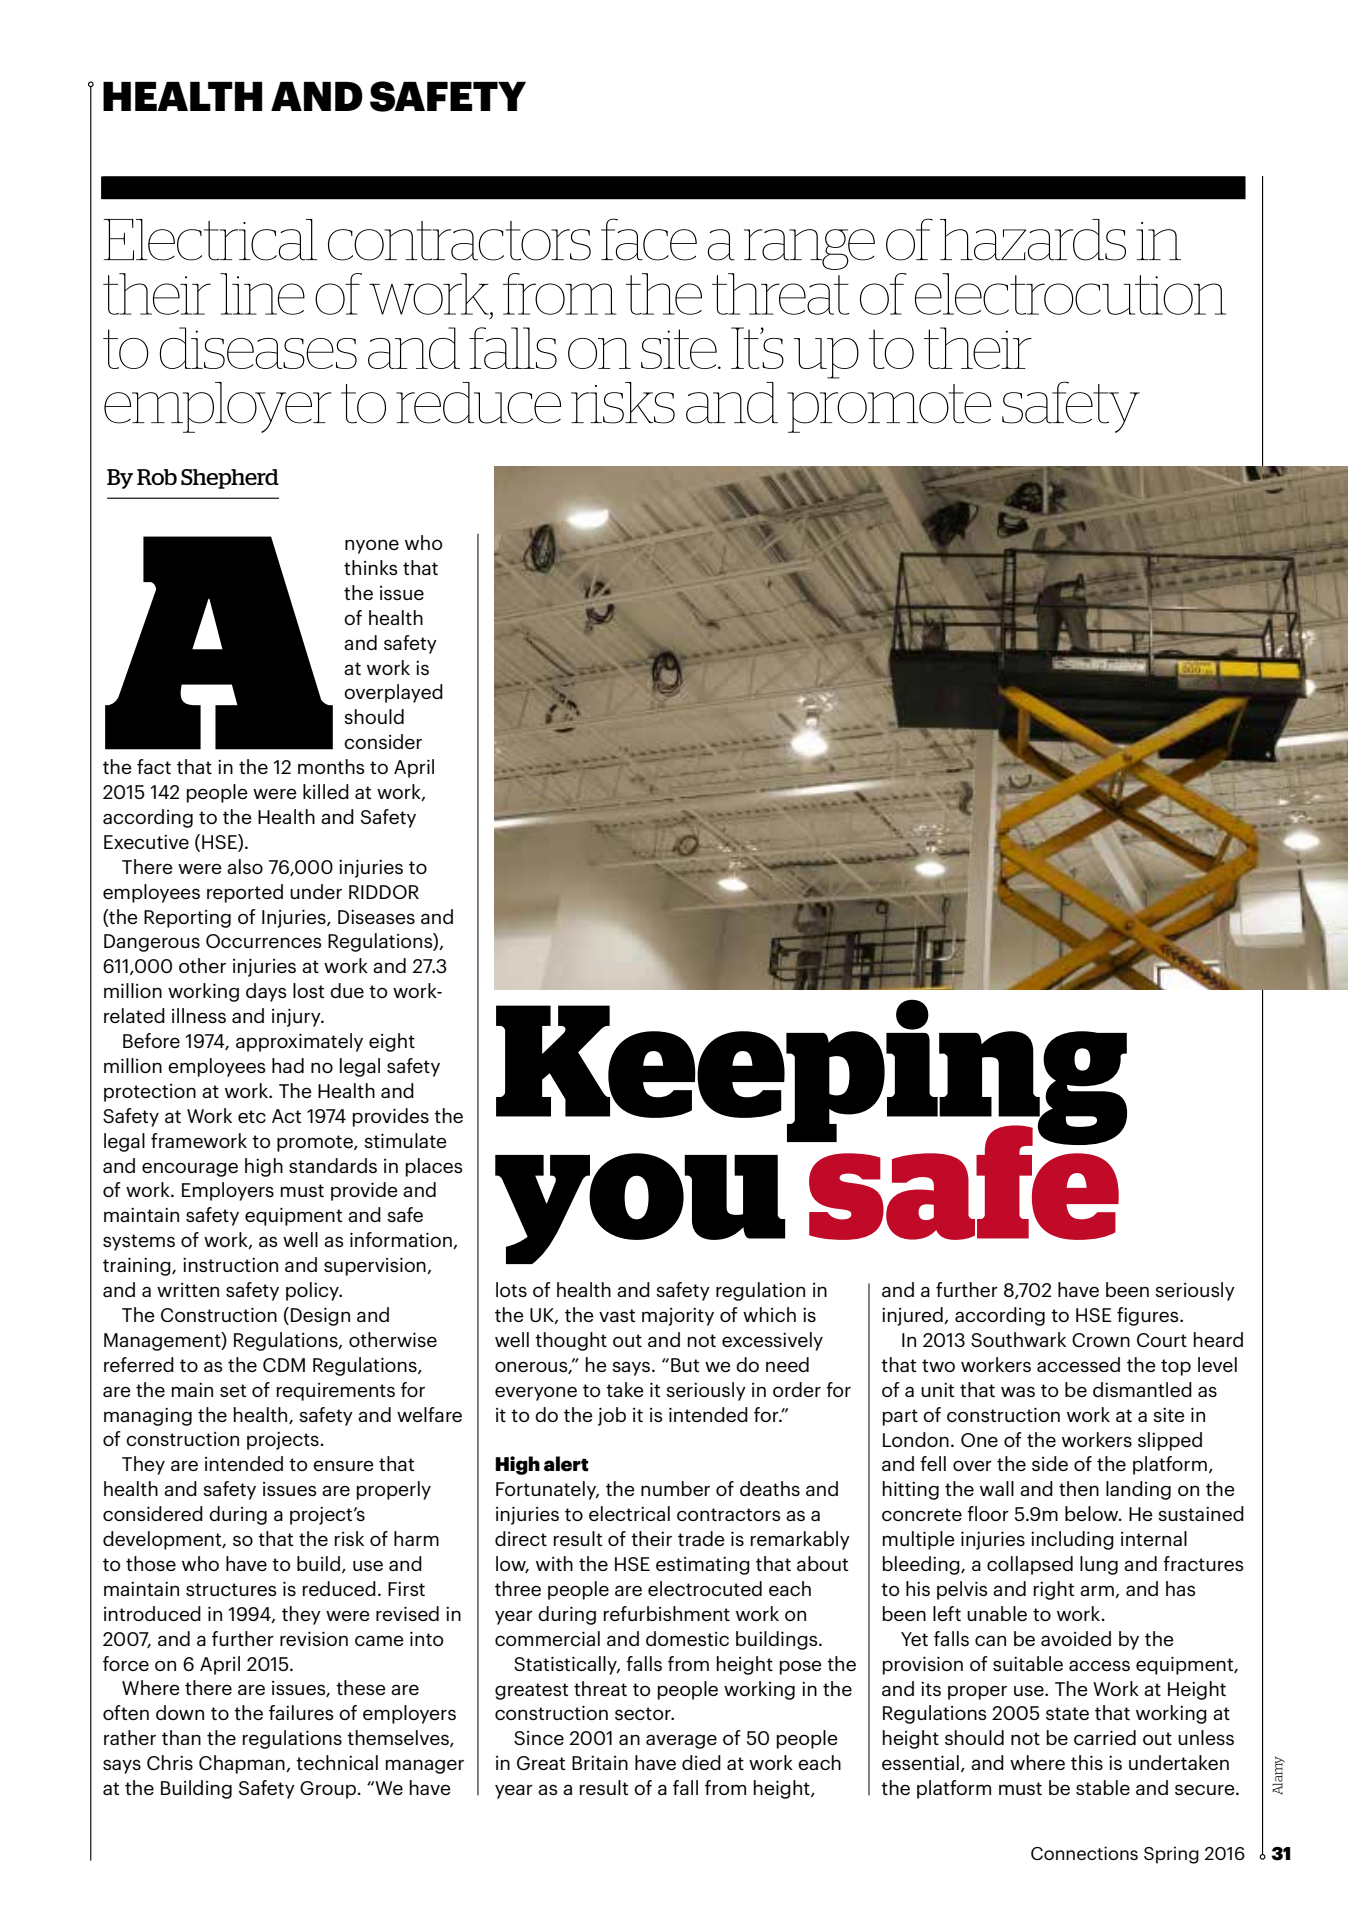 This screenshot has width=1348, height=1906. Describe the element at coordinates (649, 239) in the screenshot. I see `face` at that location.
